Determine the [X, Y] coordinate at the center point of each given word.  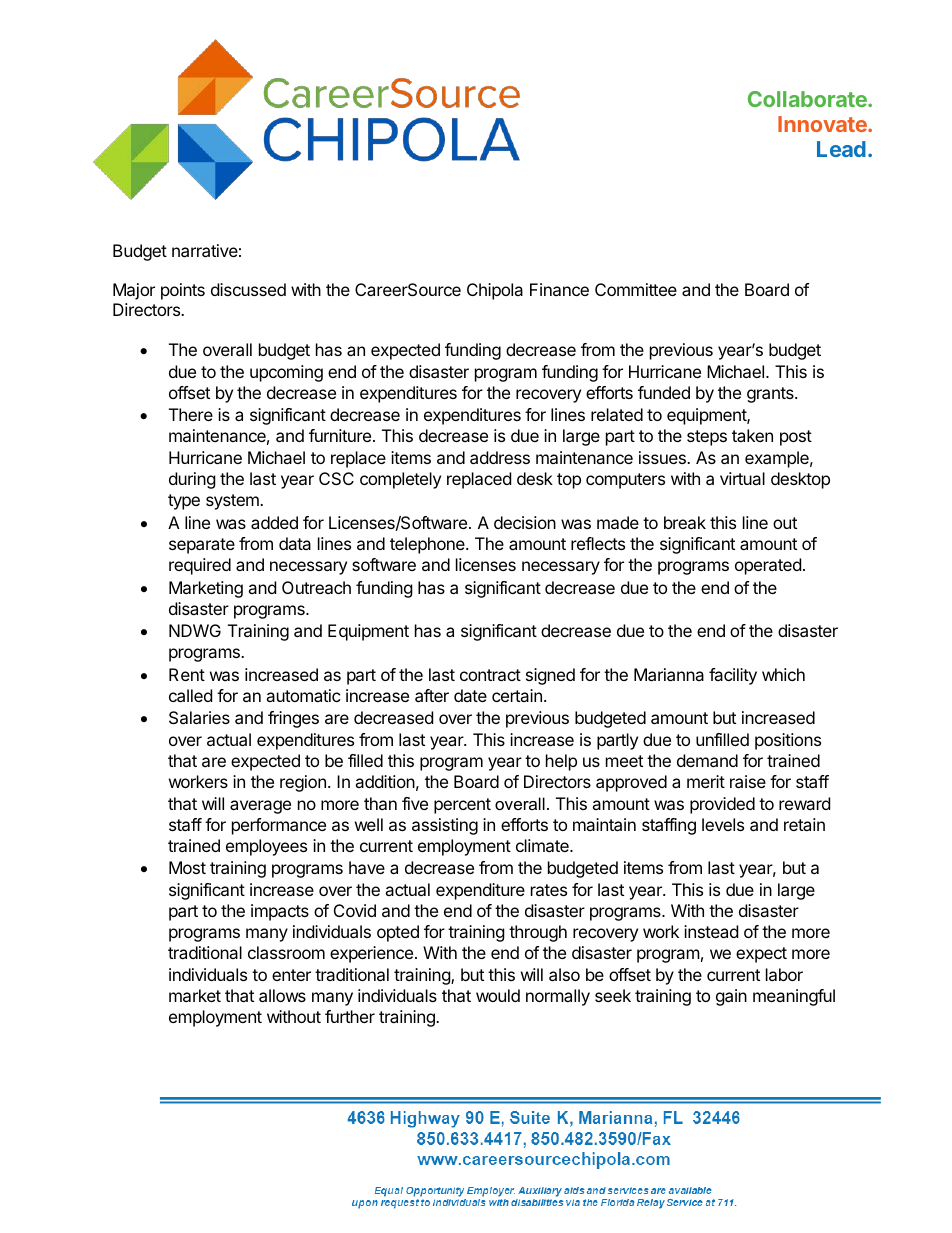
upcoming [286, 373]
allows [282, 995]
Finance [559, 289]
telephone [428, 545]
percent [462, 806]
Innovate [823, 124]
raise [748, 781]
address [500, 457]
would [498, 995]
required [200, 566]
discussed [248, 289]
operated [768, 566]
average [260, 807]
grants [771, 395]
